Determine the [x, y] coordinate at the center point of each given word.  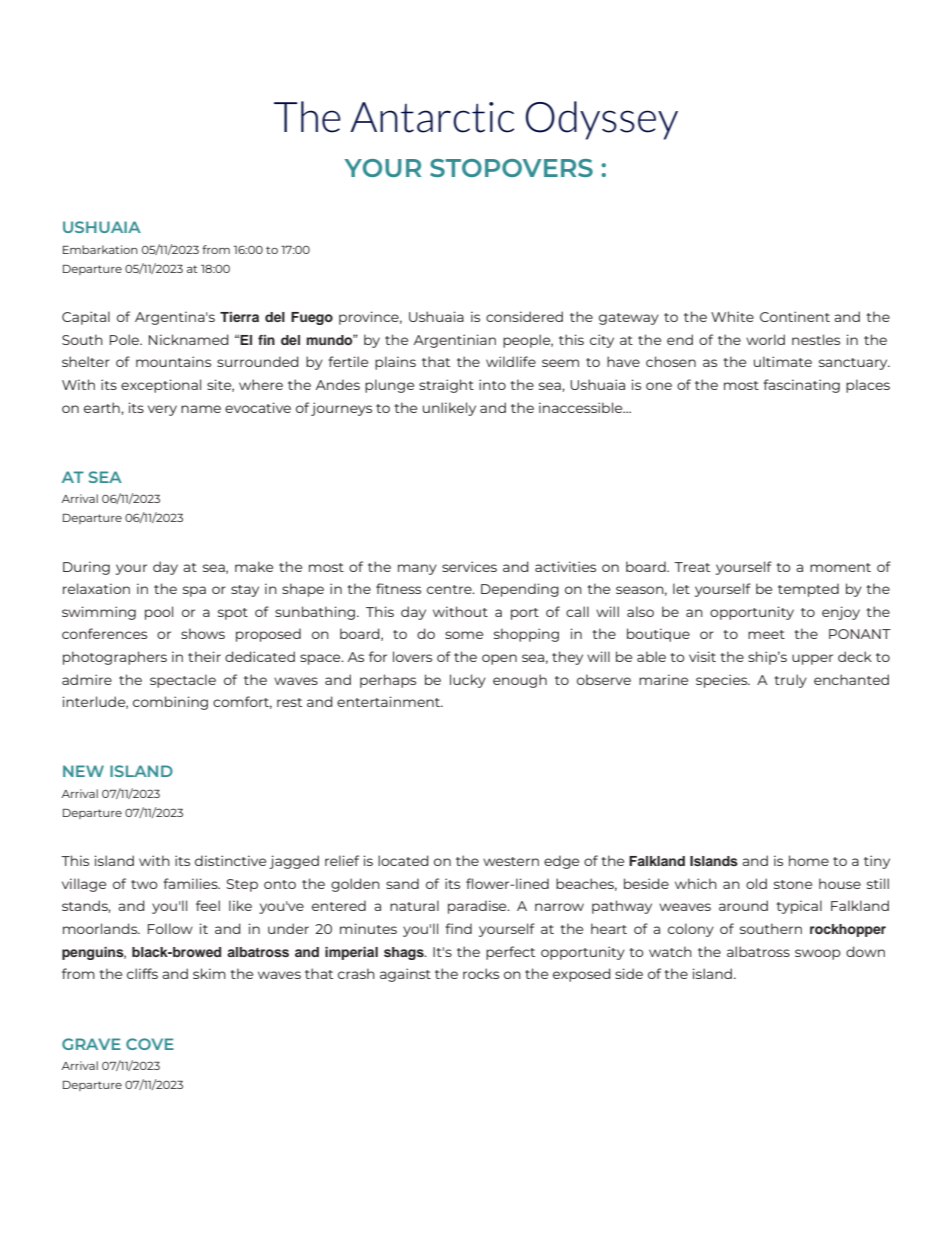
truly [790, 681]
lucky [468, 681]
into [492, 384]
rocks [481, 973]
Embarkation [100, 249]
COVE [150, 1044]
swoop [818, 954]
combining [170, 703]
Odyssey [602, 120]
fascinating [801, 386]
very [162, 410]
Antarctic [432, 117]
